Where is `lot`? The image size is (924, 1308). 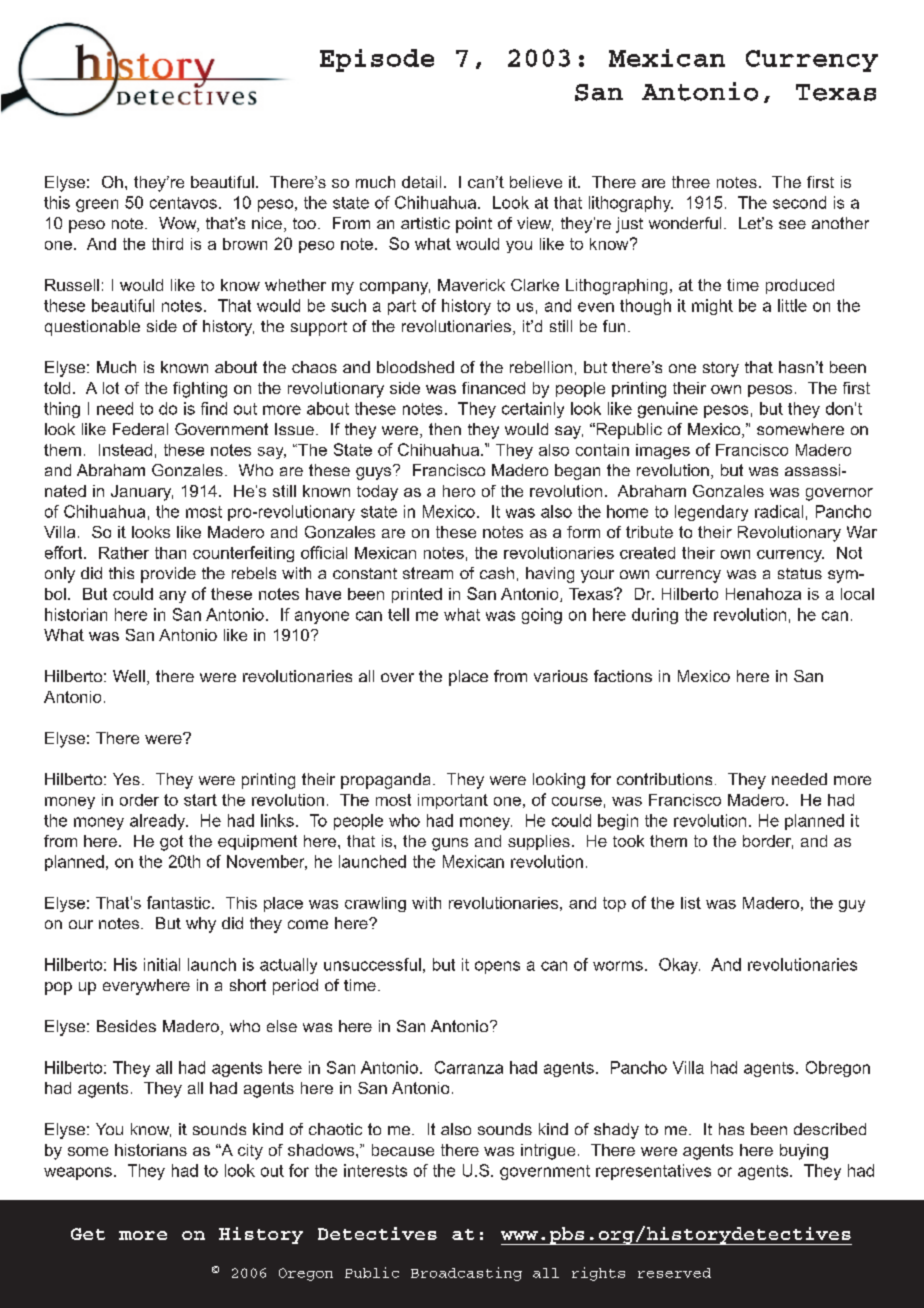 lot is located at coordinates (111, 388).
